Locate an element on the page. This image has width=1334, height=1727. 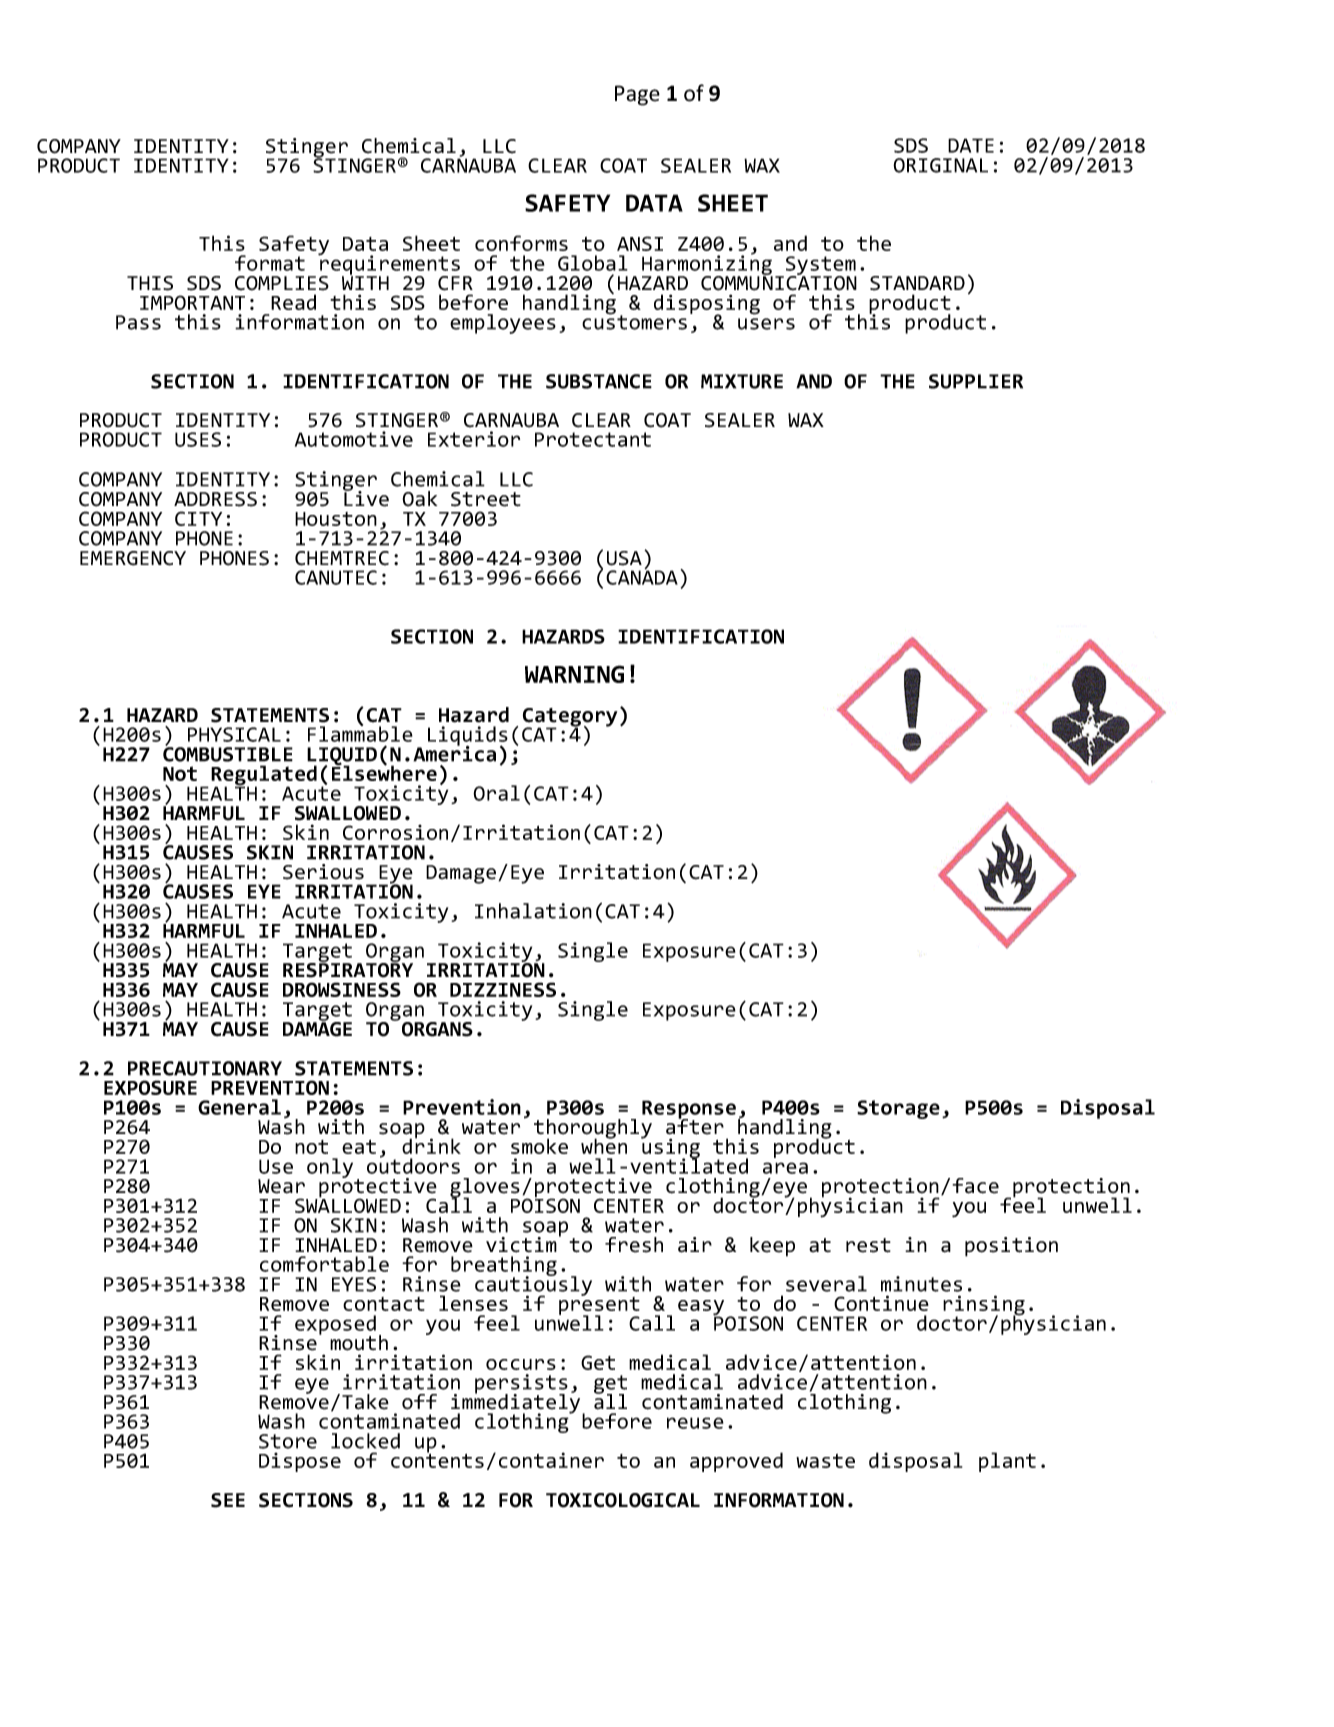
USA is located at coordinates (624, 558).
